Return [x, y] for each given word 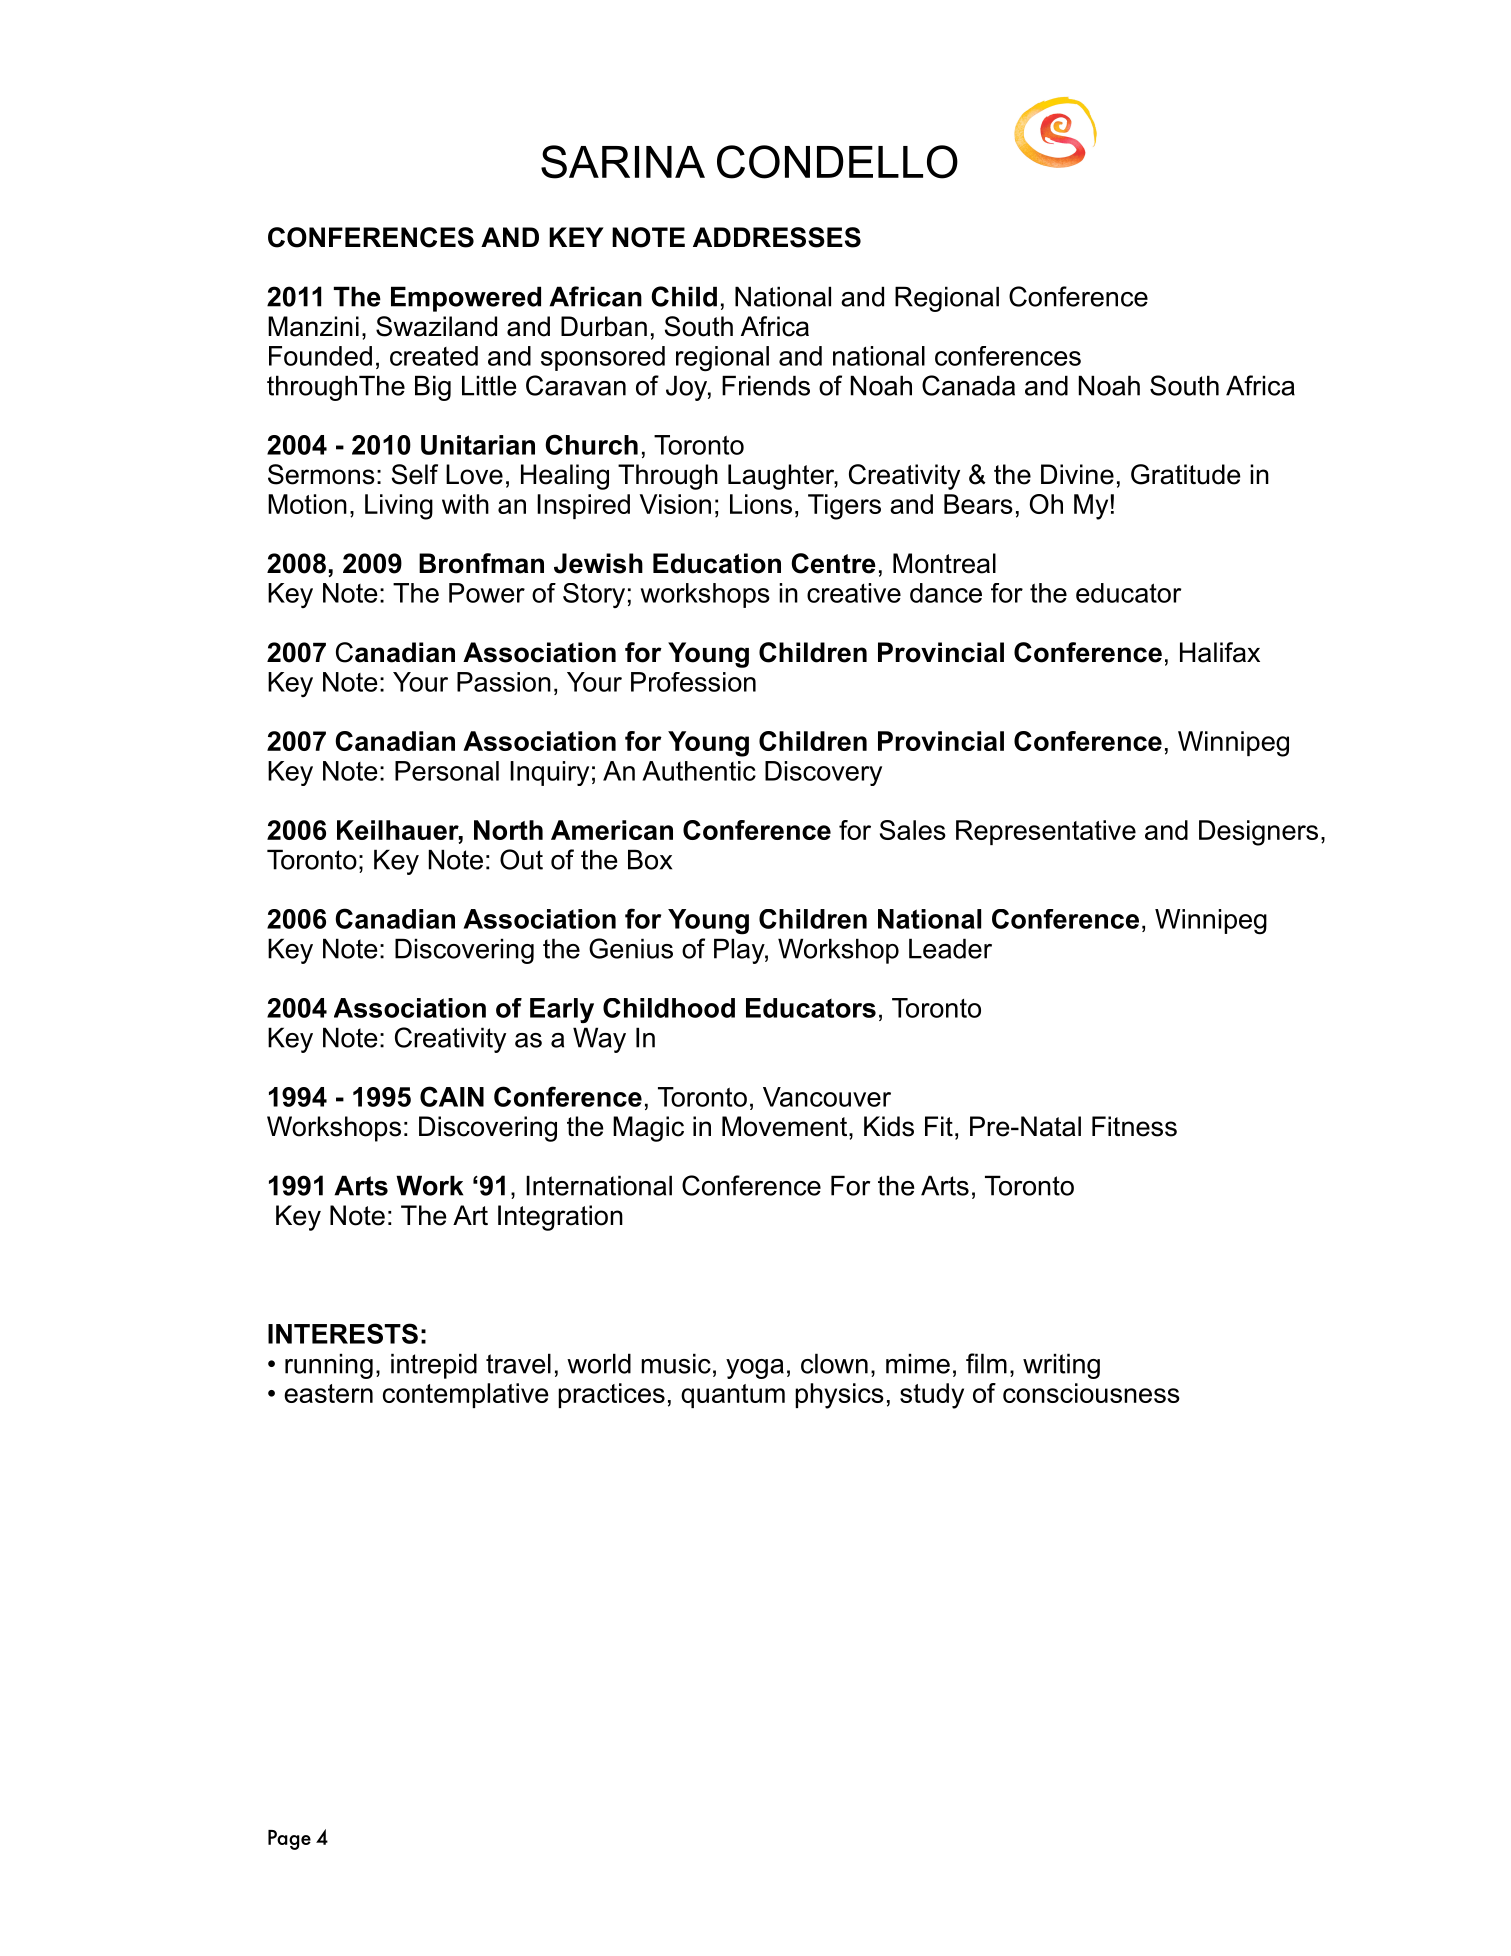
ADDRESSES [777, 237]
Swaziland [436, 326]
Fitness [1134, 1126]
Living [399, 507]
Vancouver [827, 1097]
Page [289, 1840]
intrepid [434, 1366]
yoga [755, 1369]
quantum [733, 1396]
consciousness [1091, 1393]
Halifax [1220, 652]
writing [1061, 1366]
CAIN [452, 1096]
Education [717, 563]
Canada [968, 385]
